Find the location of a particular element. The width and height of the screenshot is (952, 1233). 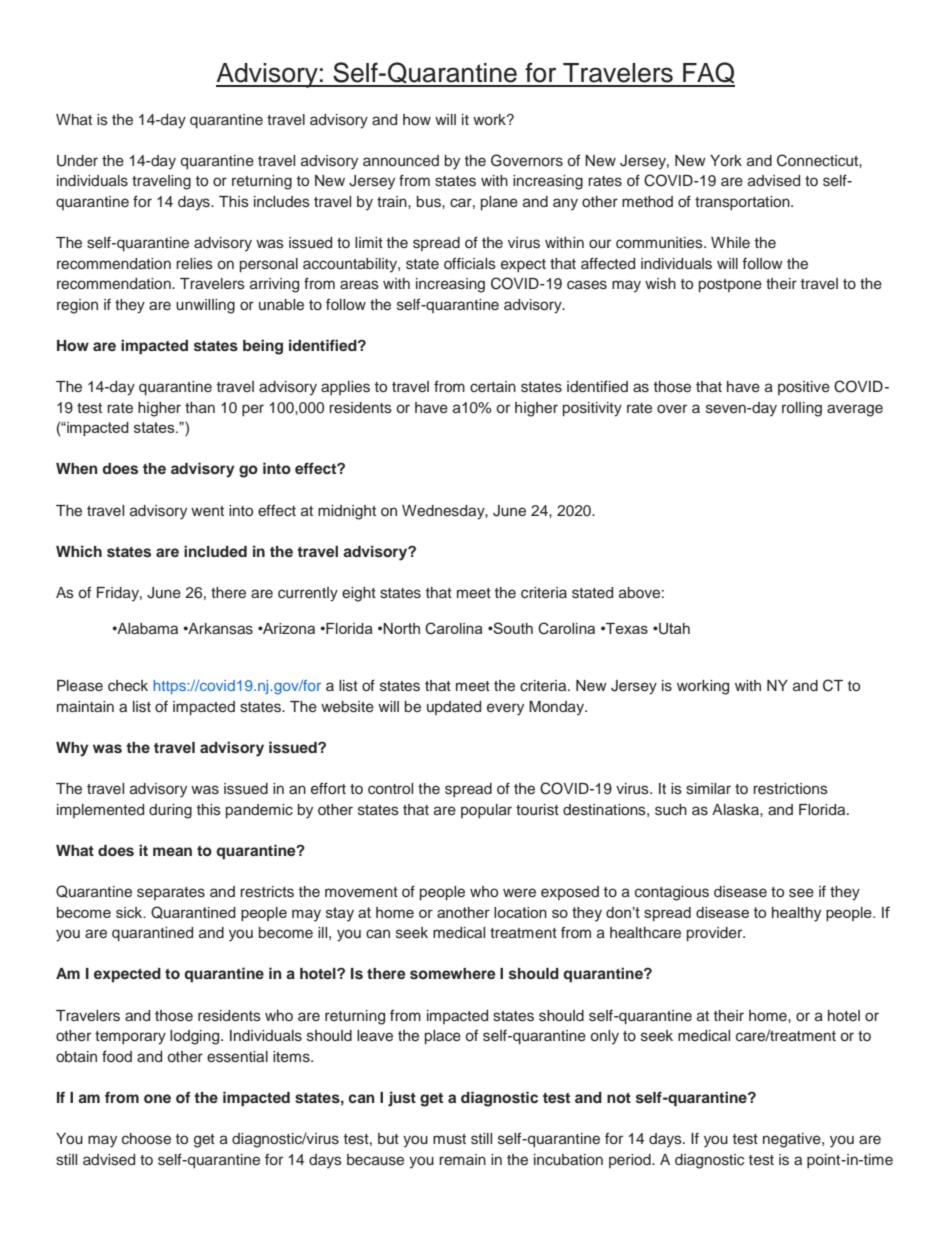

announced is located at coordinates (401, 161).
